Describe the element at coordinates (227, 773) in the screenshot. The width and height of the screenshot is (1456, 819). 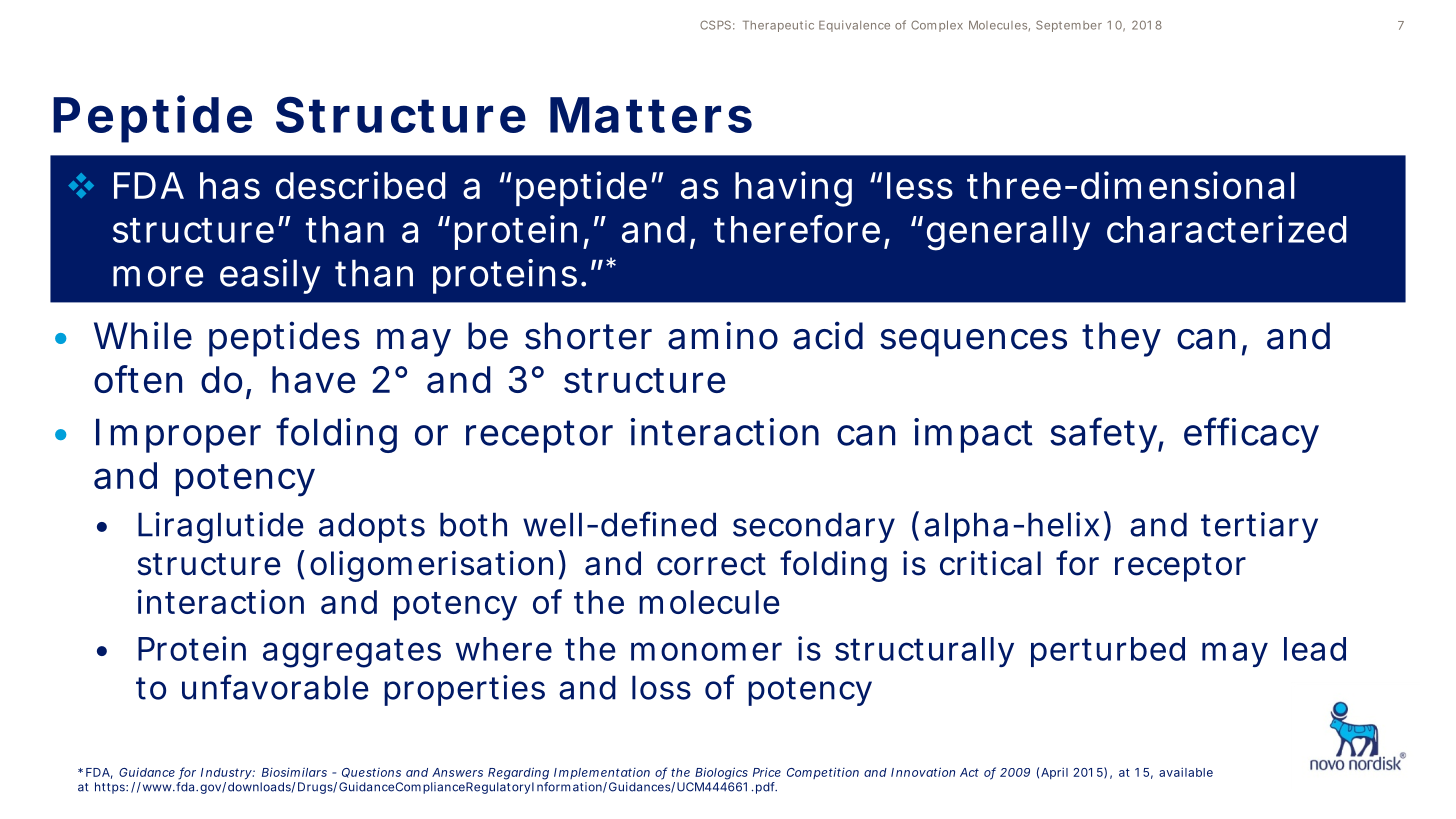
I see `Industry` at that location.
